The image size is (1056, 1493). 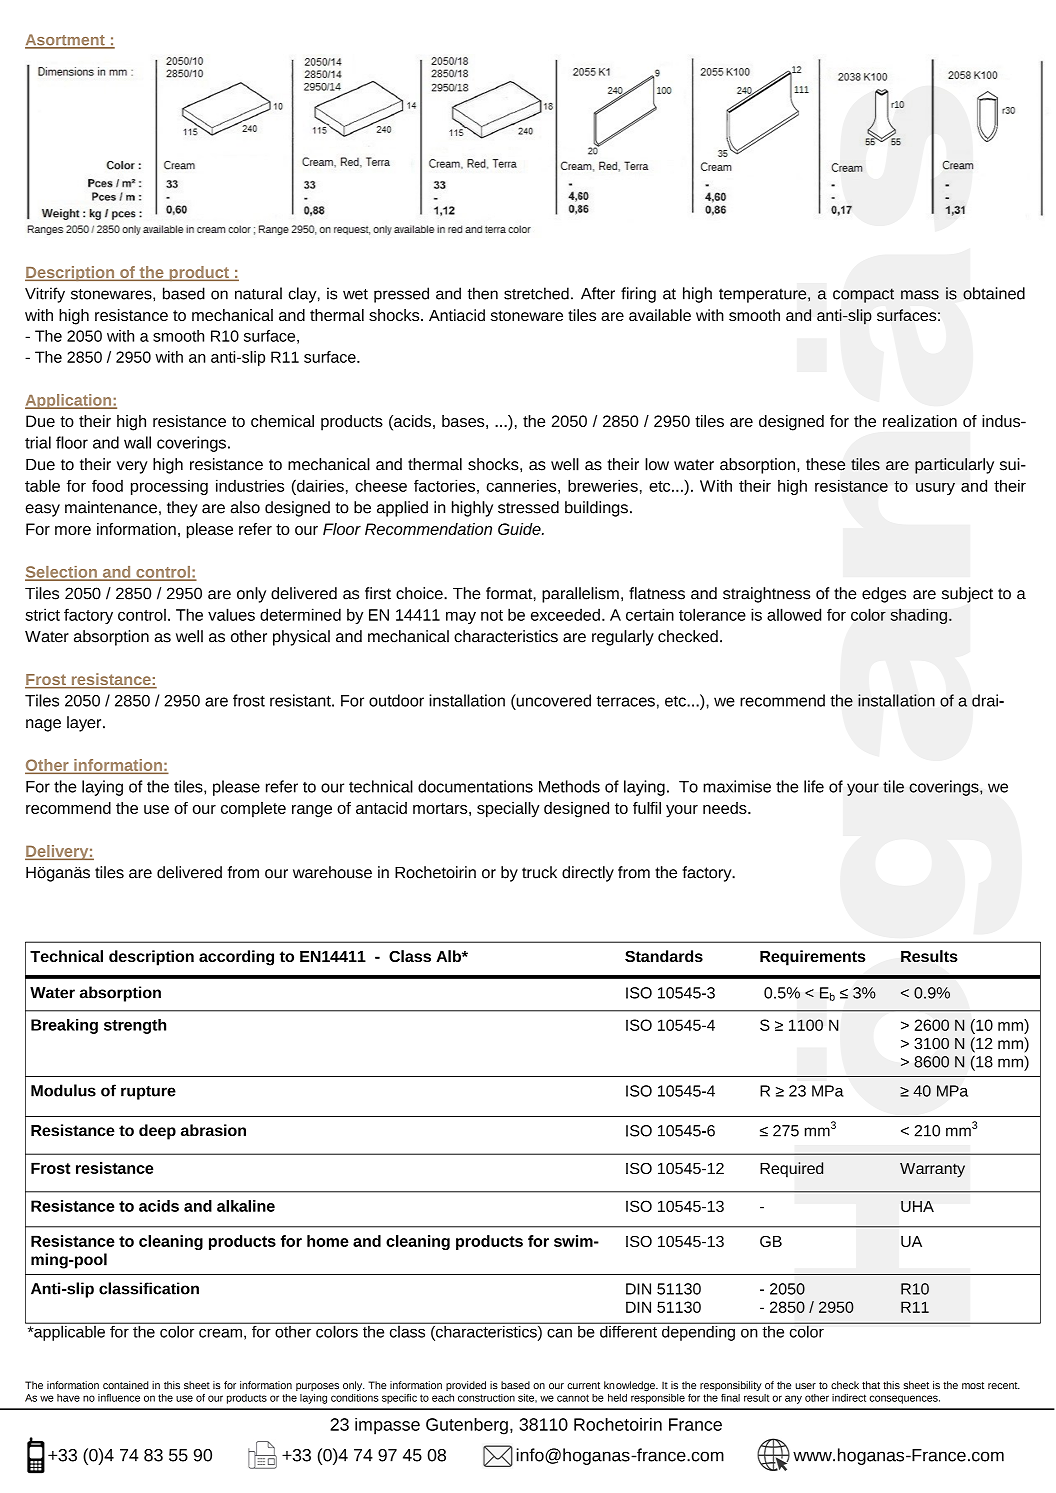 What do you see at coordinates (253, 810) in the screenshot?
I see `complete` at bounding box center [253, 810].
